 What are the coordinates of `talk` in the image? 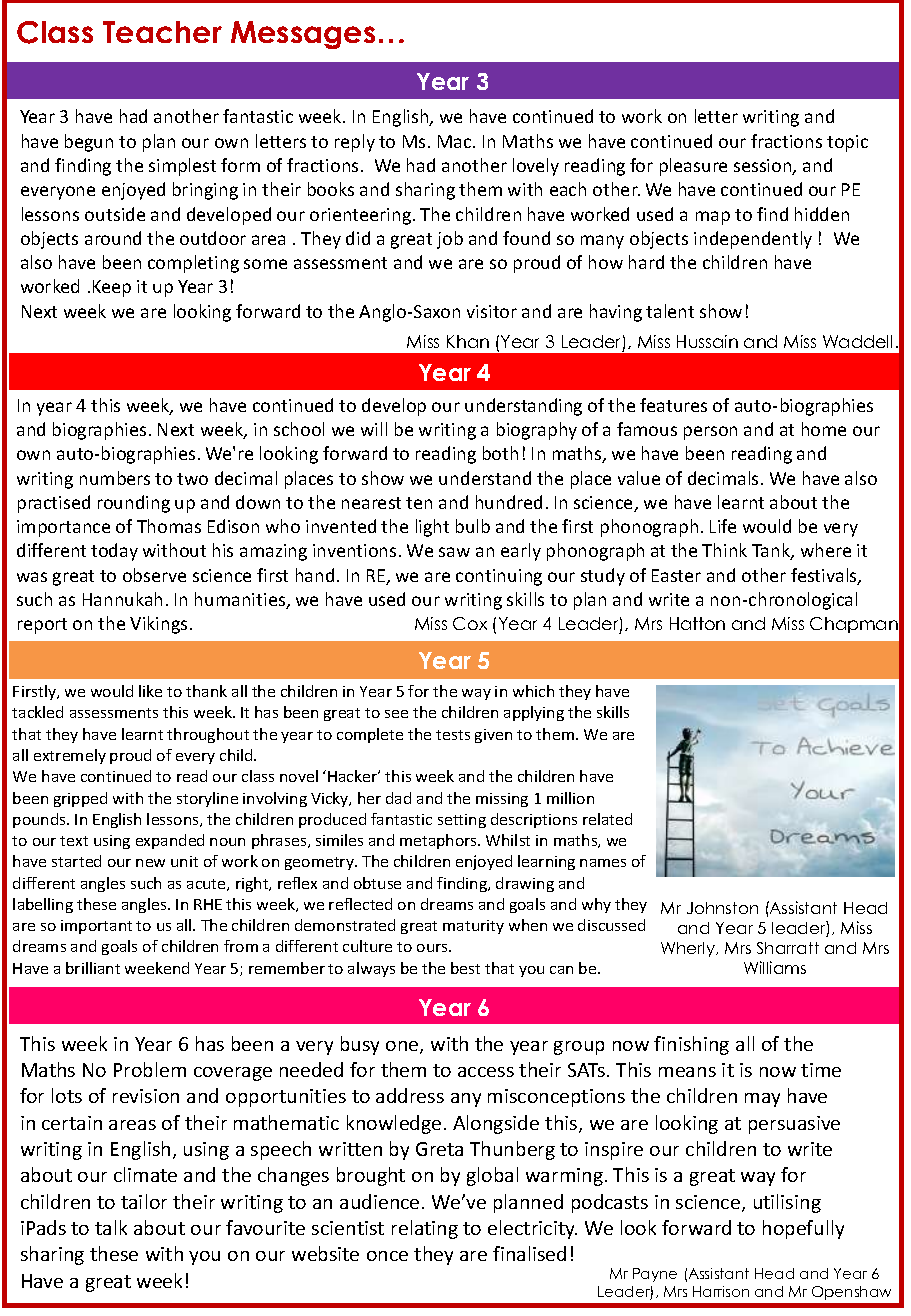 It's located at (111, 1227).
